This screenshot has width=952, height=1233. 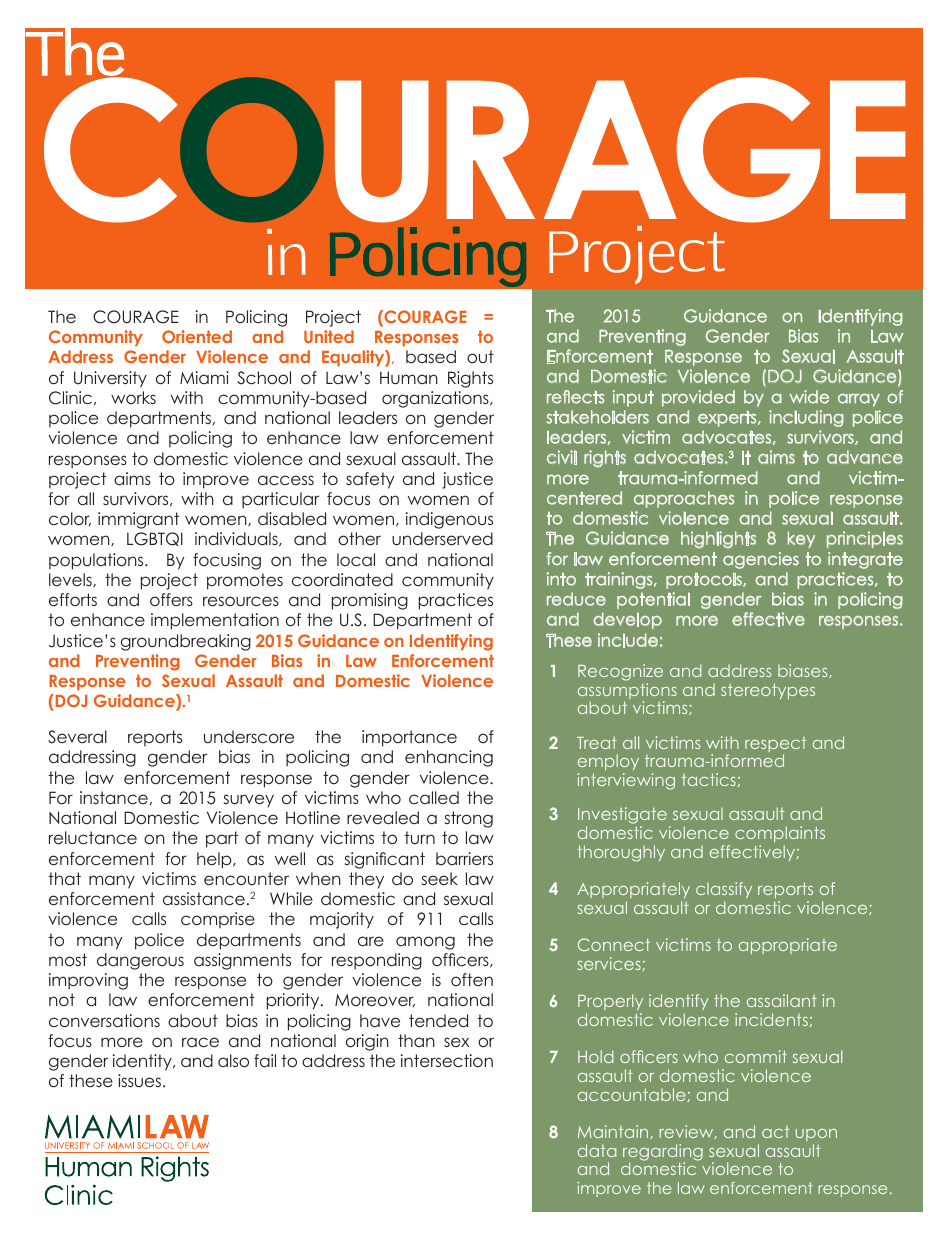 What do you see at coordinates (114, 797) in the screenshot?
I see `instance` at bounding box center [114, 797].
